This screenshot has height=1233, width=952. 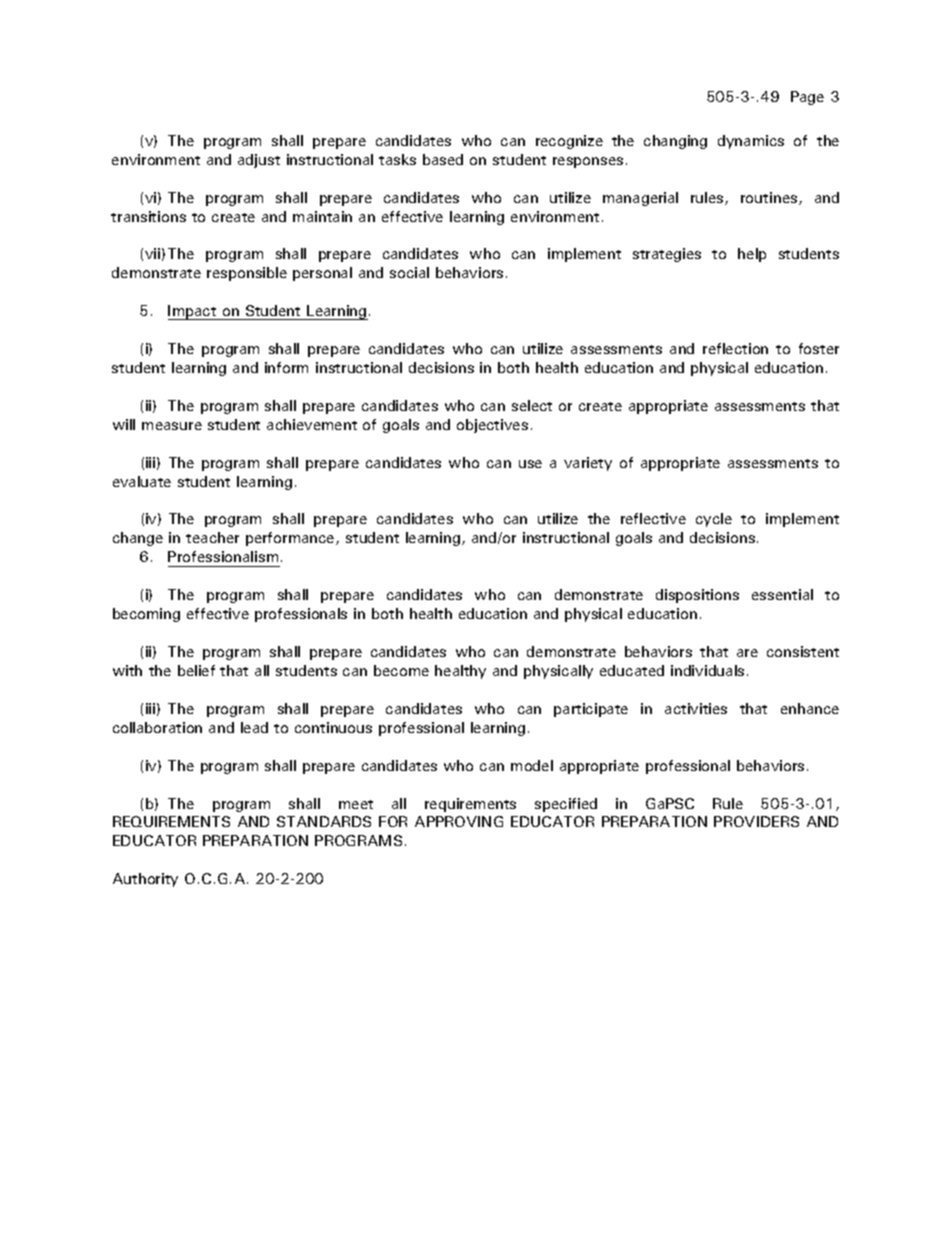 I want to click on cycle, so click(x=714, y=520).
